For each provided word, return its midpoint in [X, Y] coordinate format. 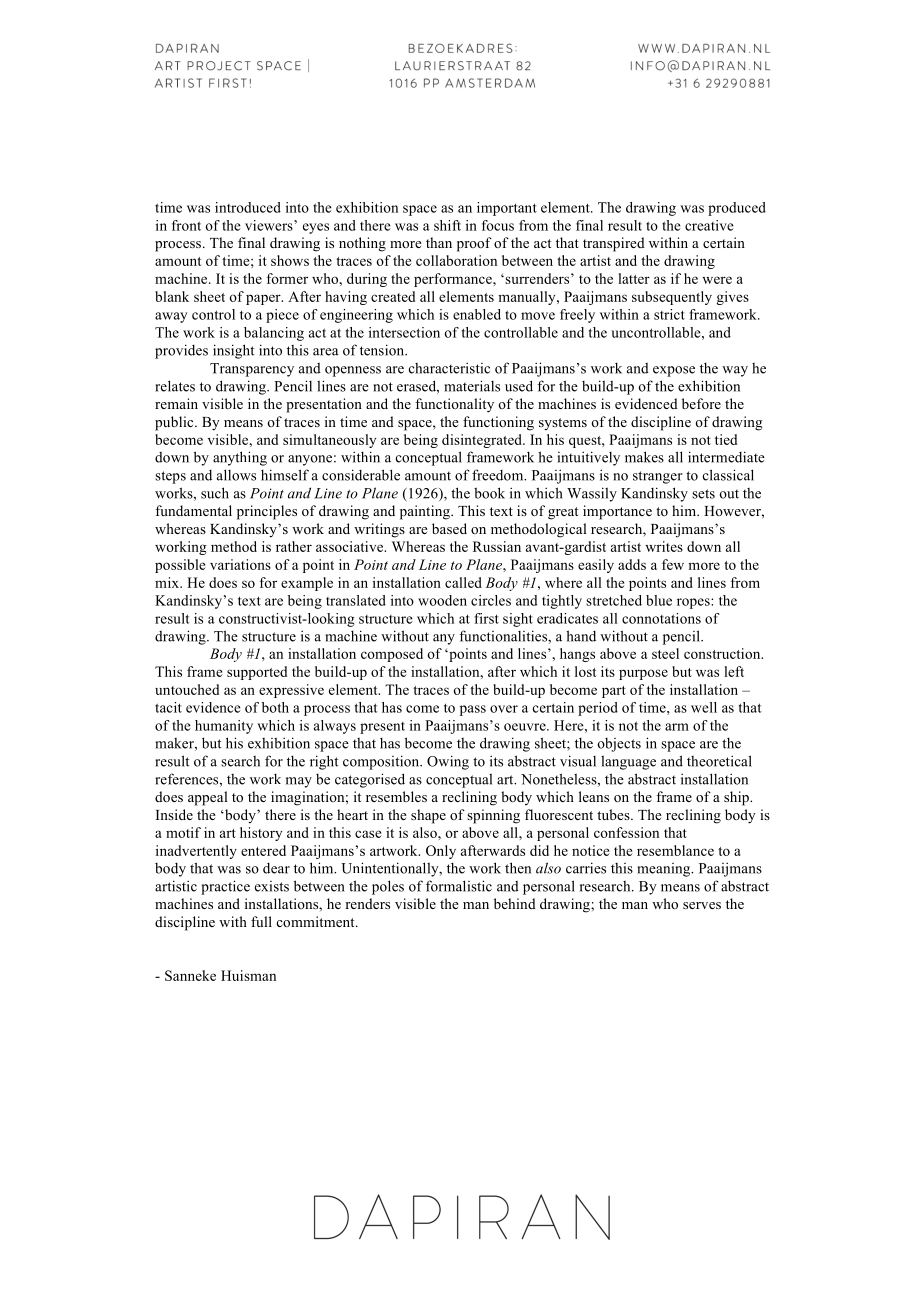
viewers [270, 225]
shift [447, 225]
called [463, 582]
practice [225, 887]
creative [709, 225]
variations [240, 564]
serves [702, 905]
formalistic [459, 886]
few [673, 564]
